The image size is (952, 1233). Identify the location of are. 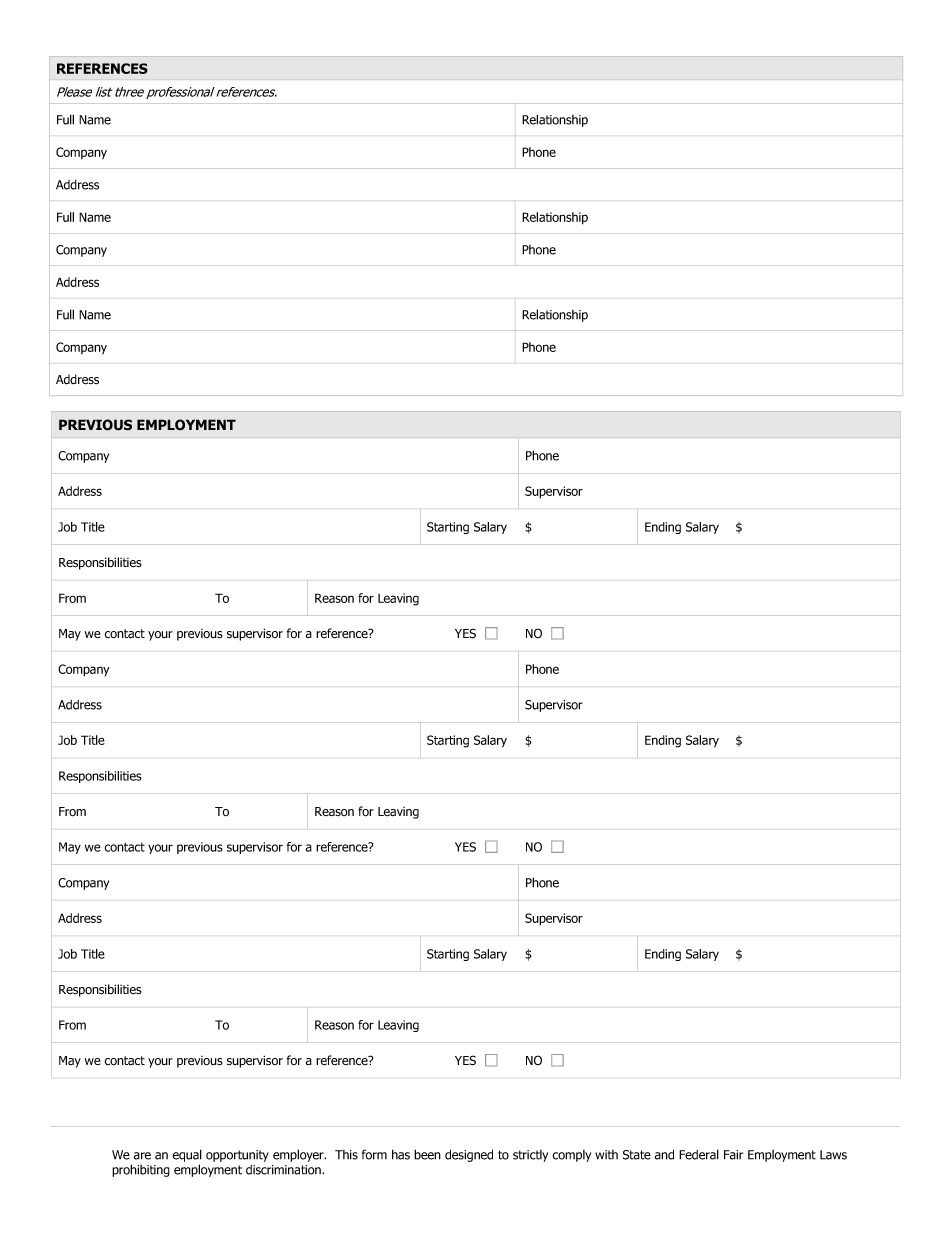
(142, 1156).
